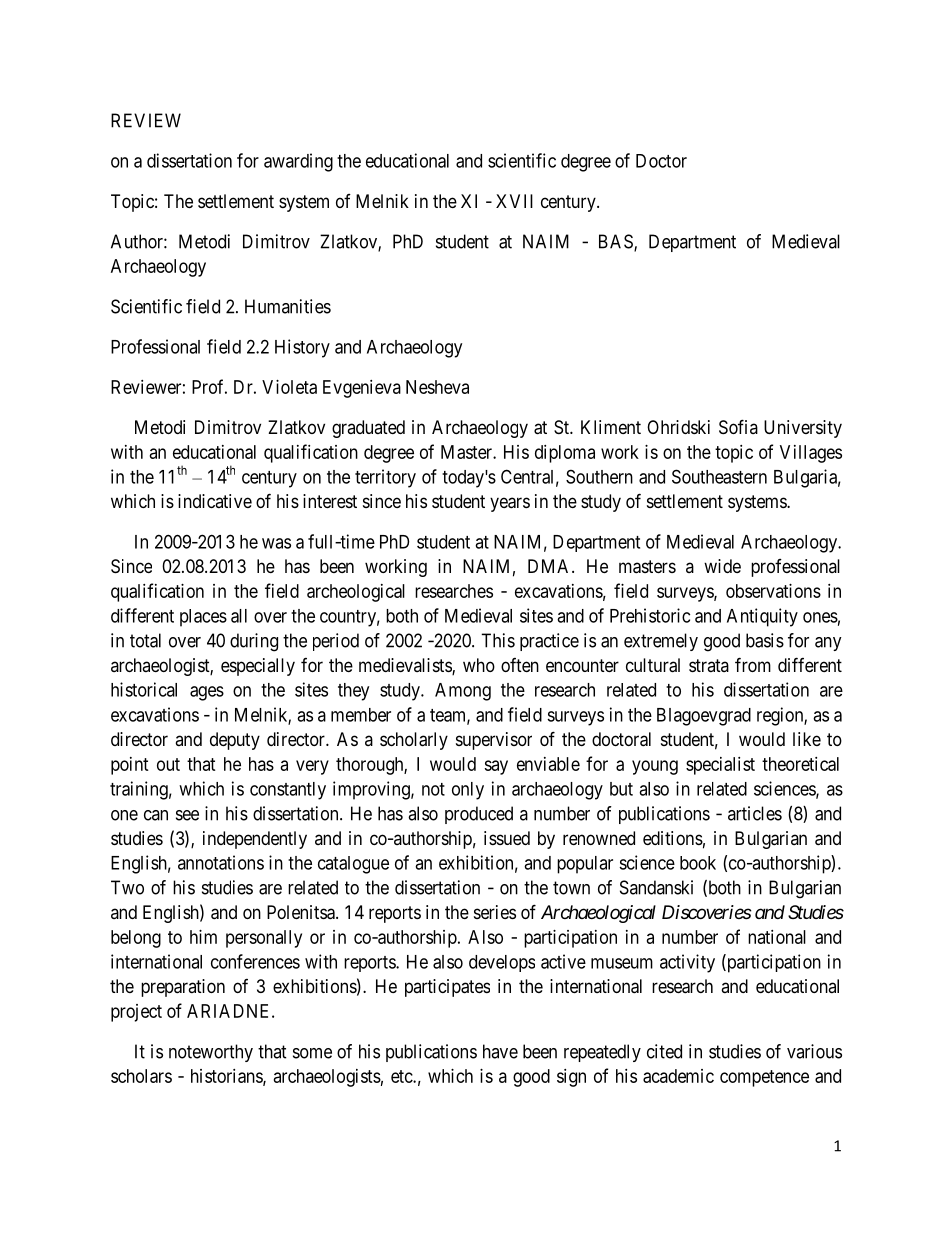 This screenshot has width=952, height=1233. Describe the element at coordinates (500, 1051) in the screenshot. I see `have` at that location.
